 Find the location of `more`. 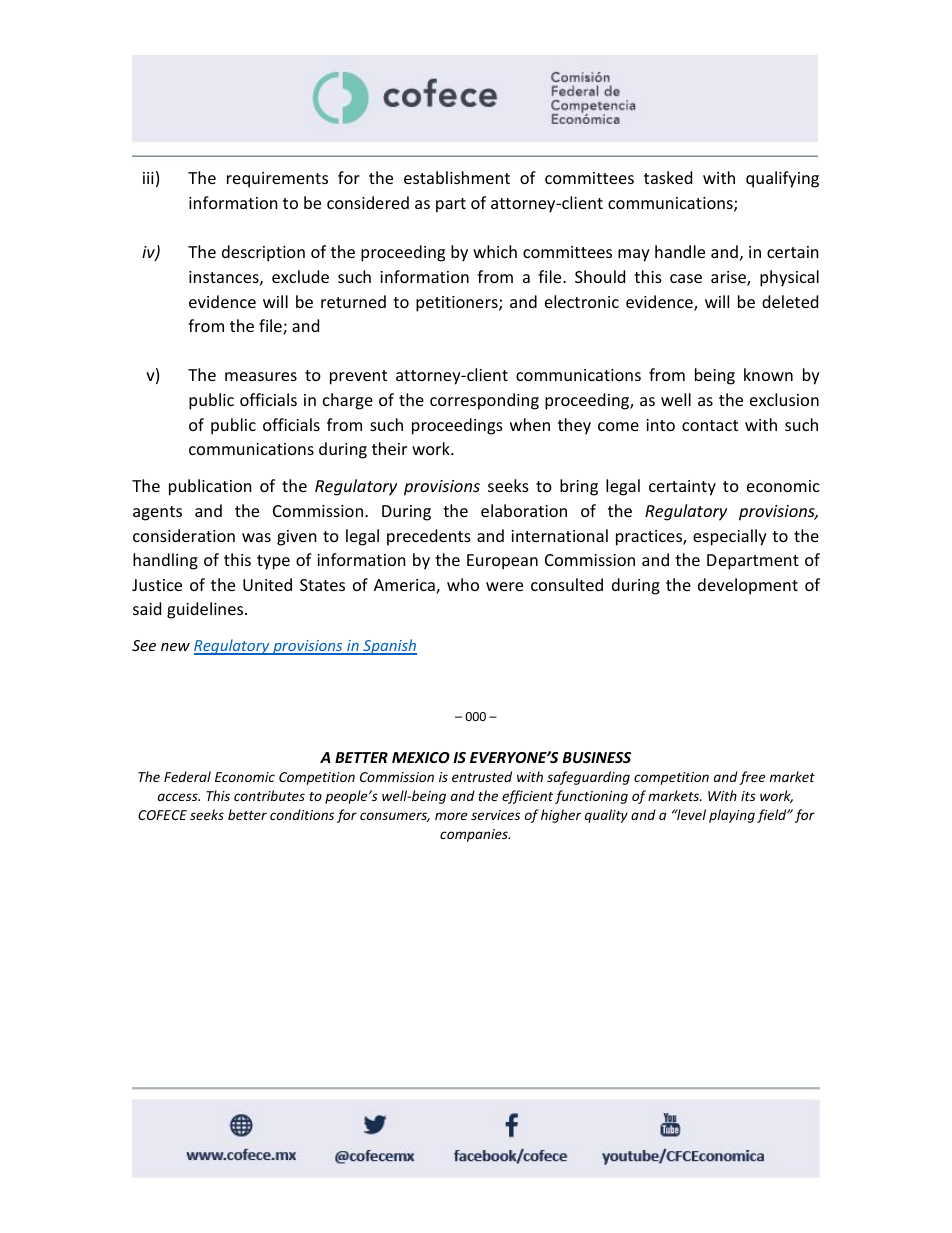

more is located at coordinates (451, 816).
